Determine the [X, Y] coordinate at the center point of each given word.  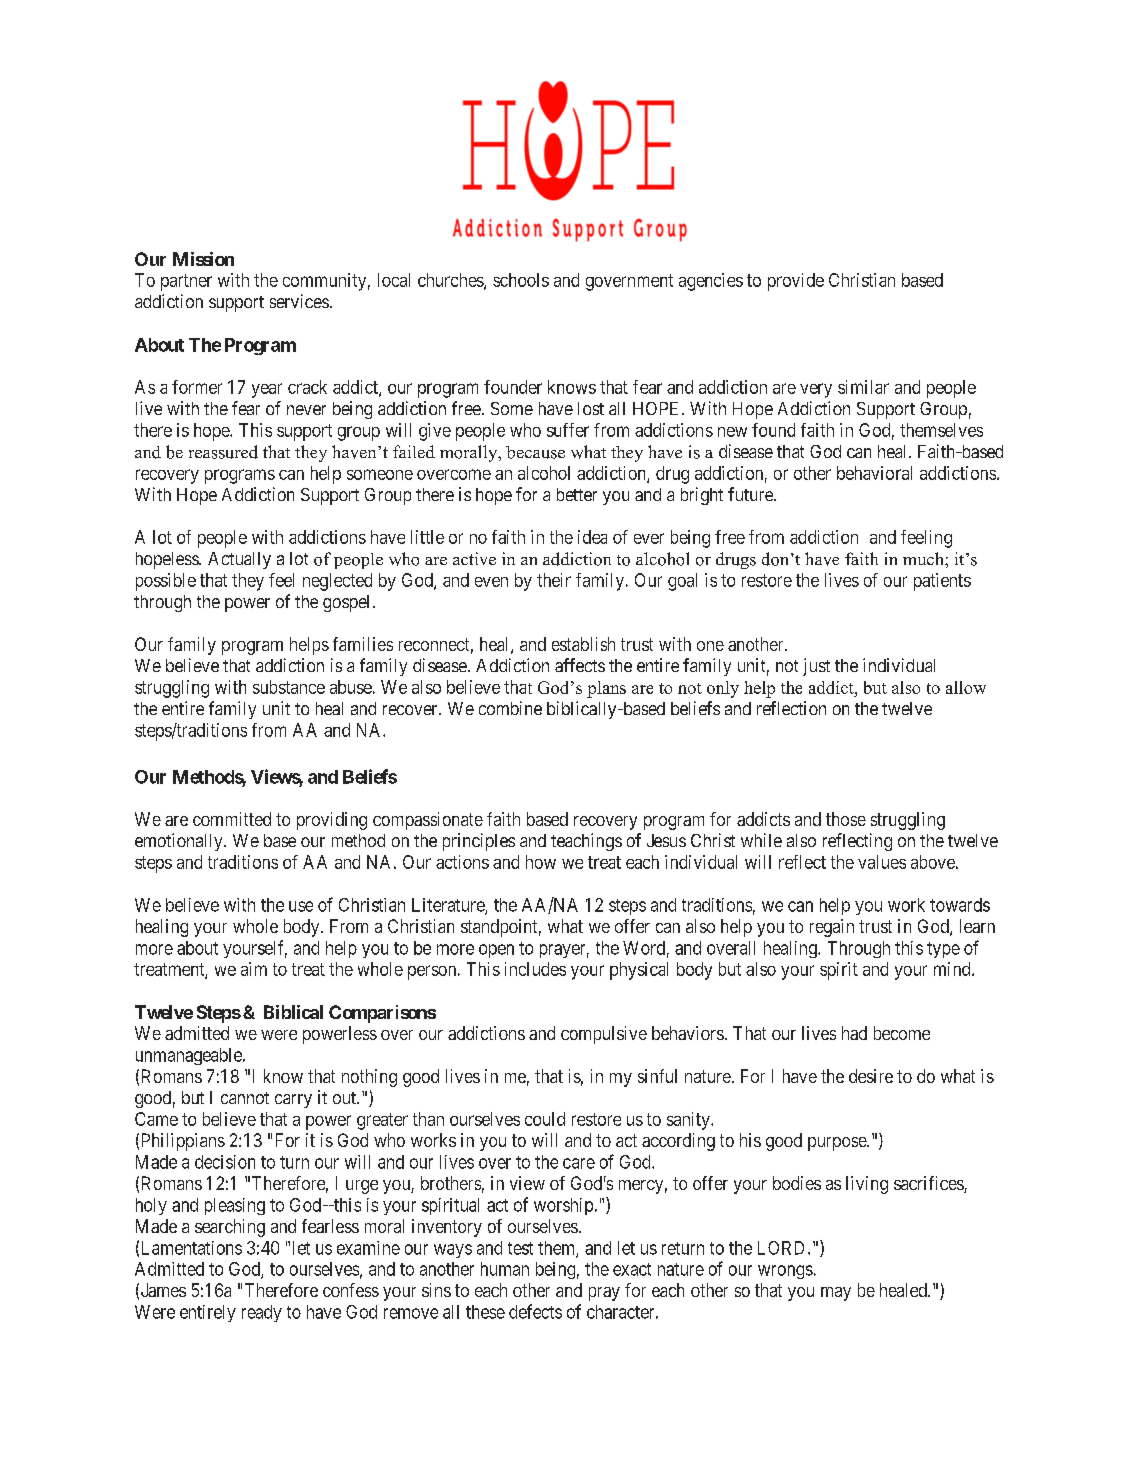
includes [535, 969]
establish [583, 644]
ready [262, 1313]
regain [832, 928]
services [299, 301]
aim [254, 969]
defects [535, 1311]
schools [521, 280]
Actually [239, 560]
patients [942, 582]
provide [796, 282]
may [836, 1294]
